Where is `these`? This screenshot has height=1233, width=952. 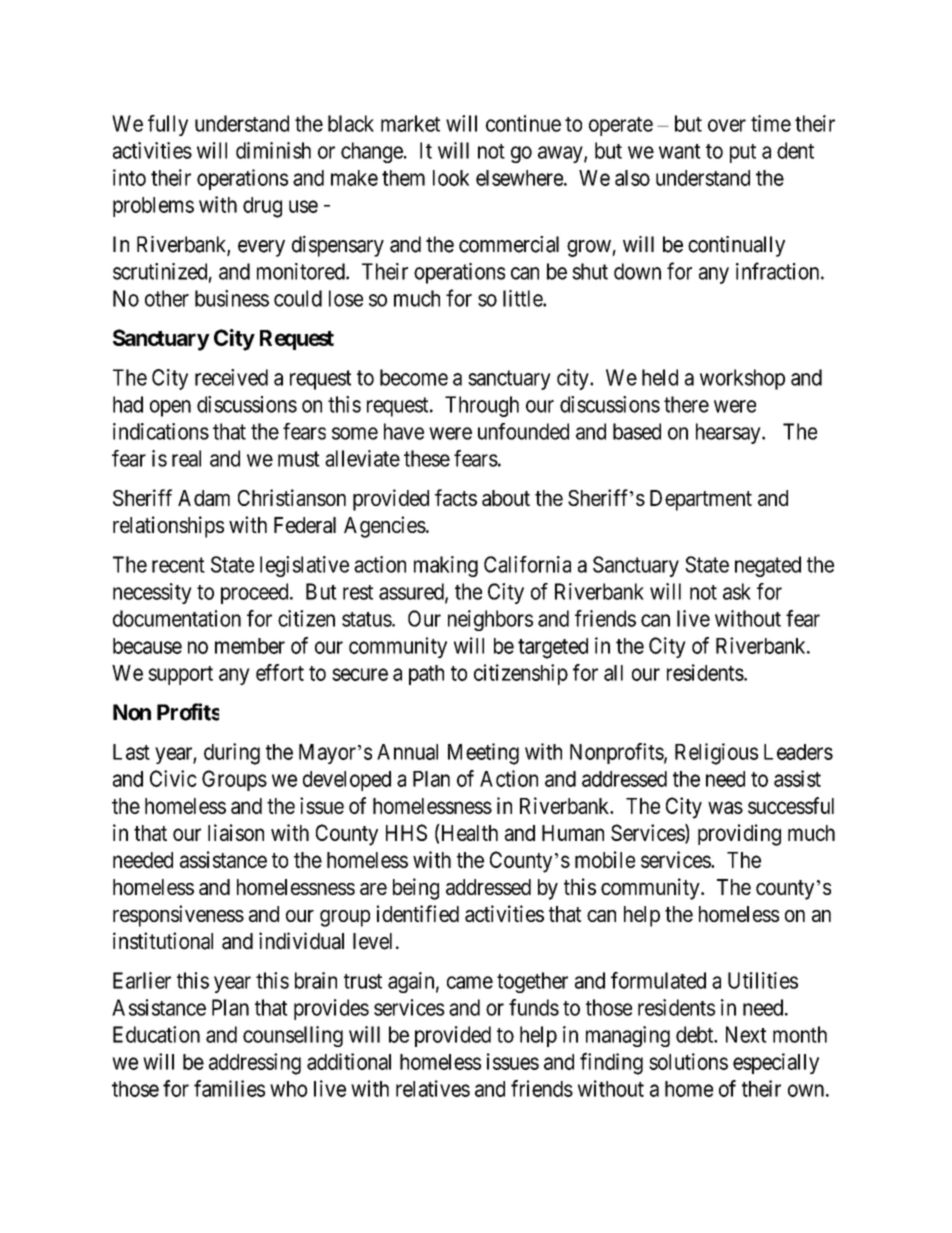 these is located at coordinates (427, 458).
